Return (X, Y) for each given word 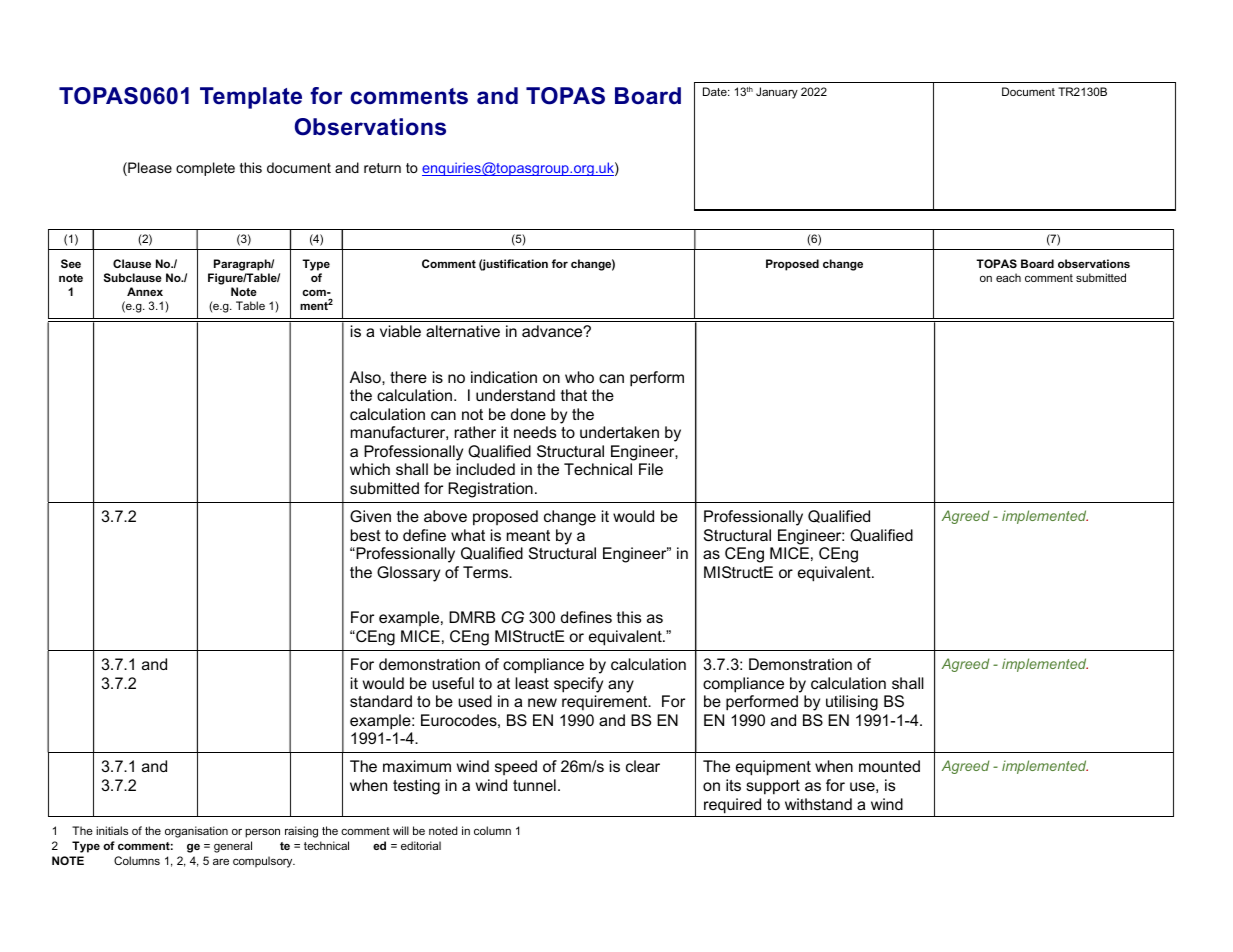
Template (251, 98)
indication (504, 377)
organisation (196, 832)
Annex (145, 291)
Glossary (408, 574)
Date (716, 91)
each (1008, 277)
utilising (852, 703)
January (777, 93)
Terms (487, 572)
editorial (421, 845)
